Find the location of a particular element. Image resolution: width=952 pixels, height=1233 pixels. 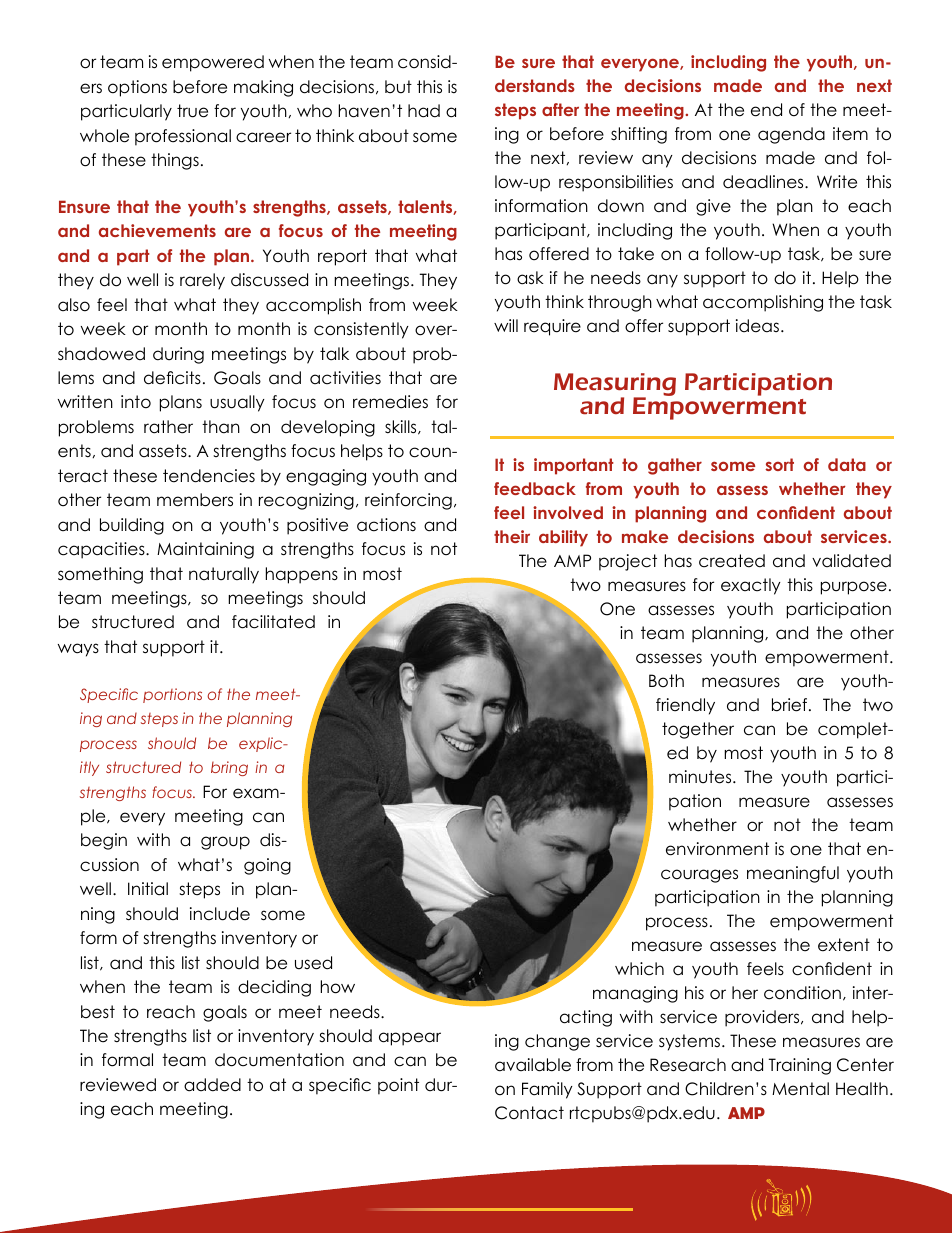

remedies is located at coordinates (390, 402).
